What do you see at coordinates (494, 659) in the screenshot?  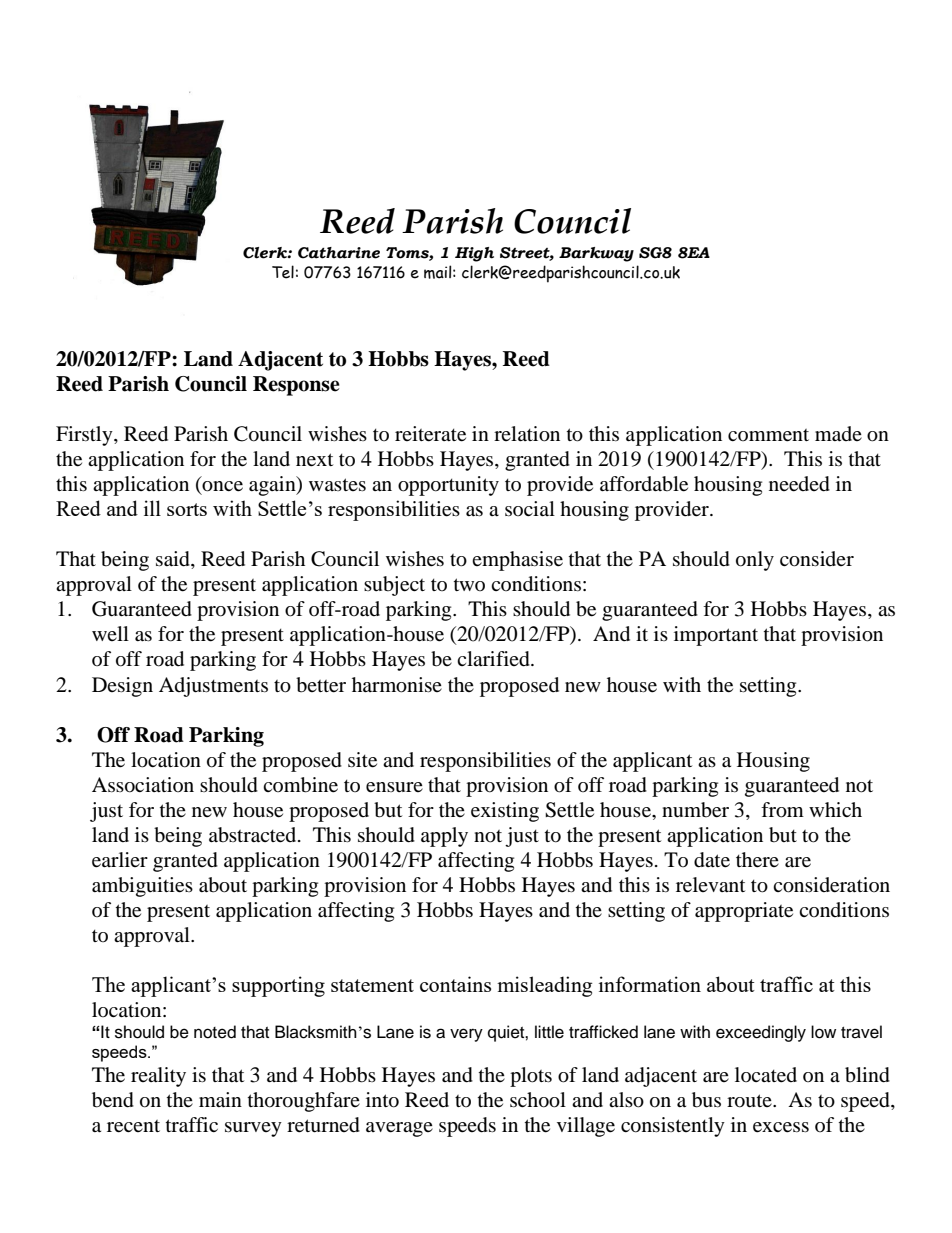 I see `clarified` at bounding box center [494, 659].
